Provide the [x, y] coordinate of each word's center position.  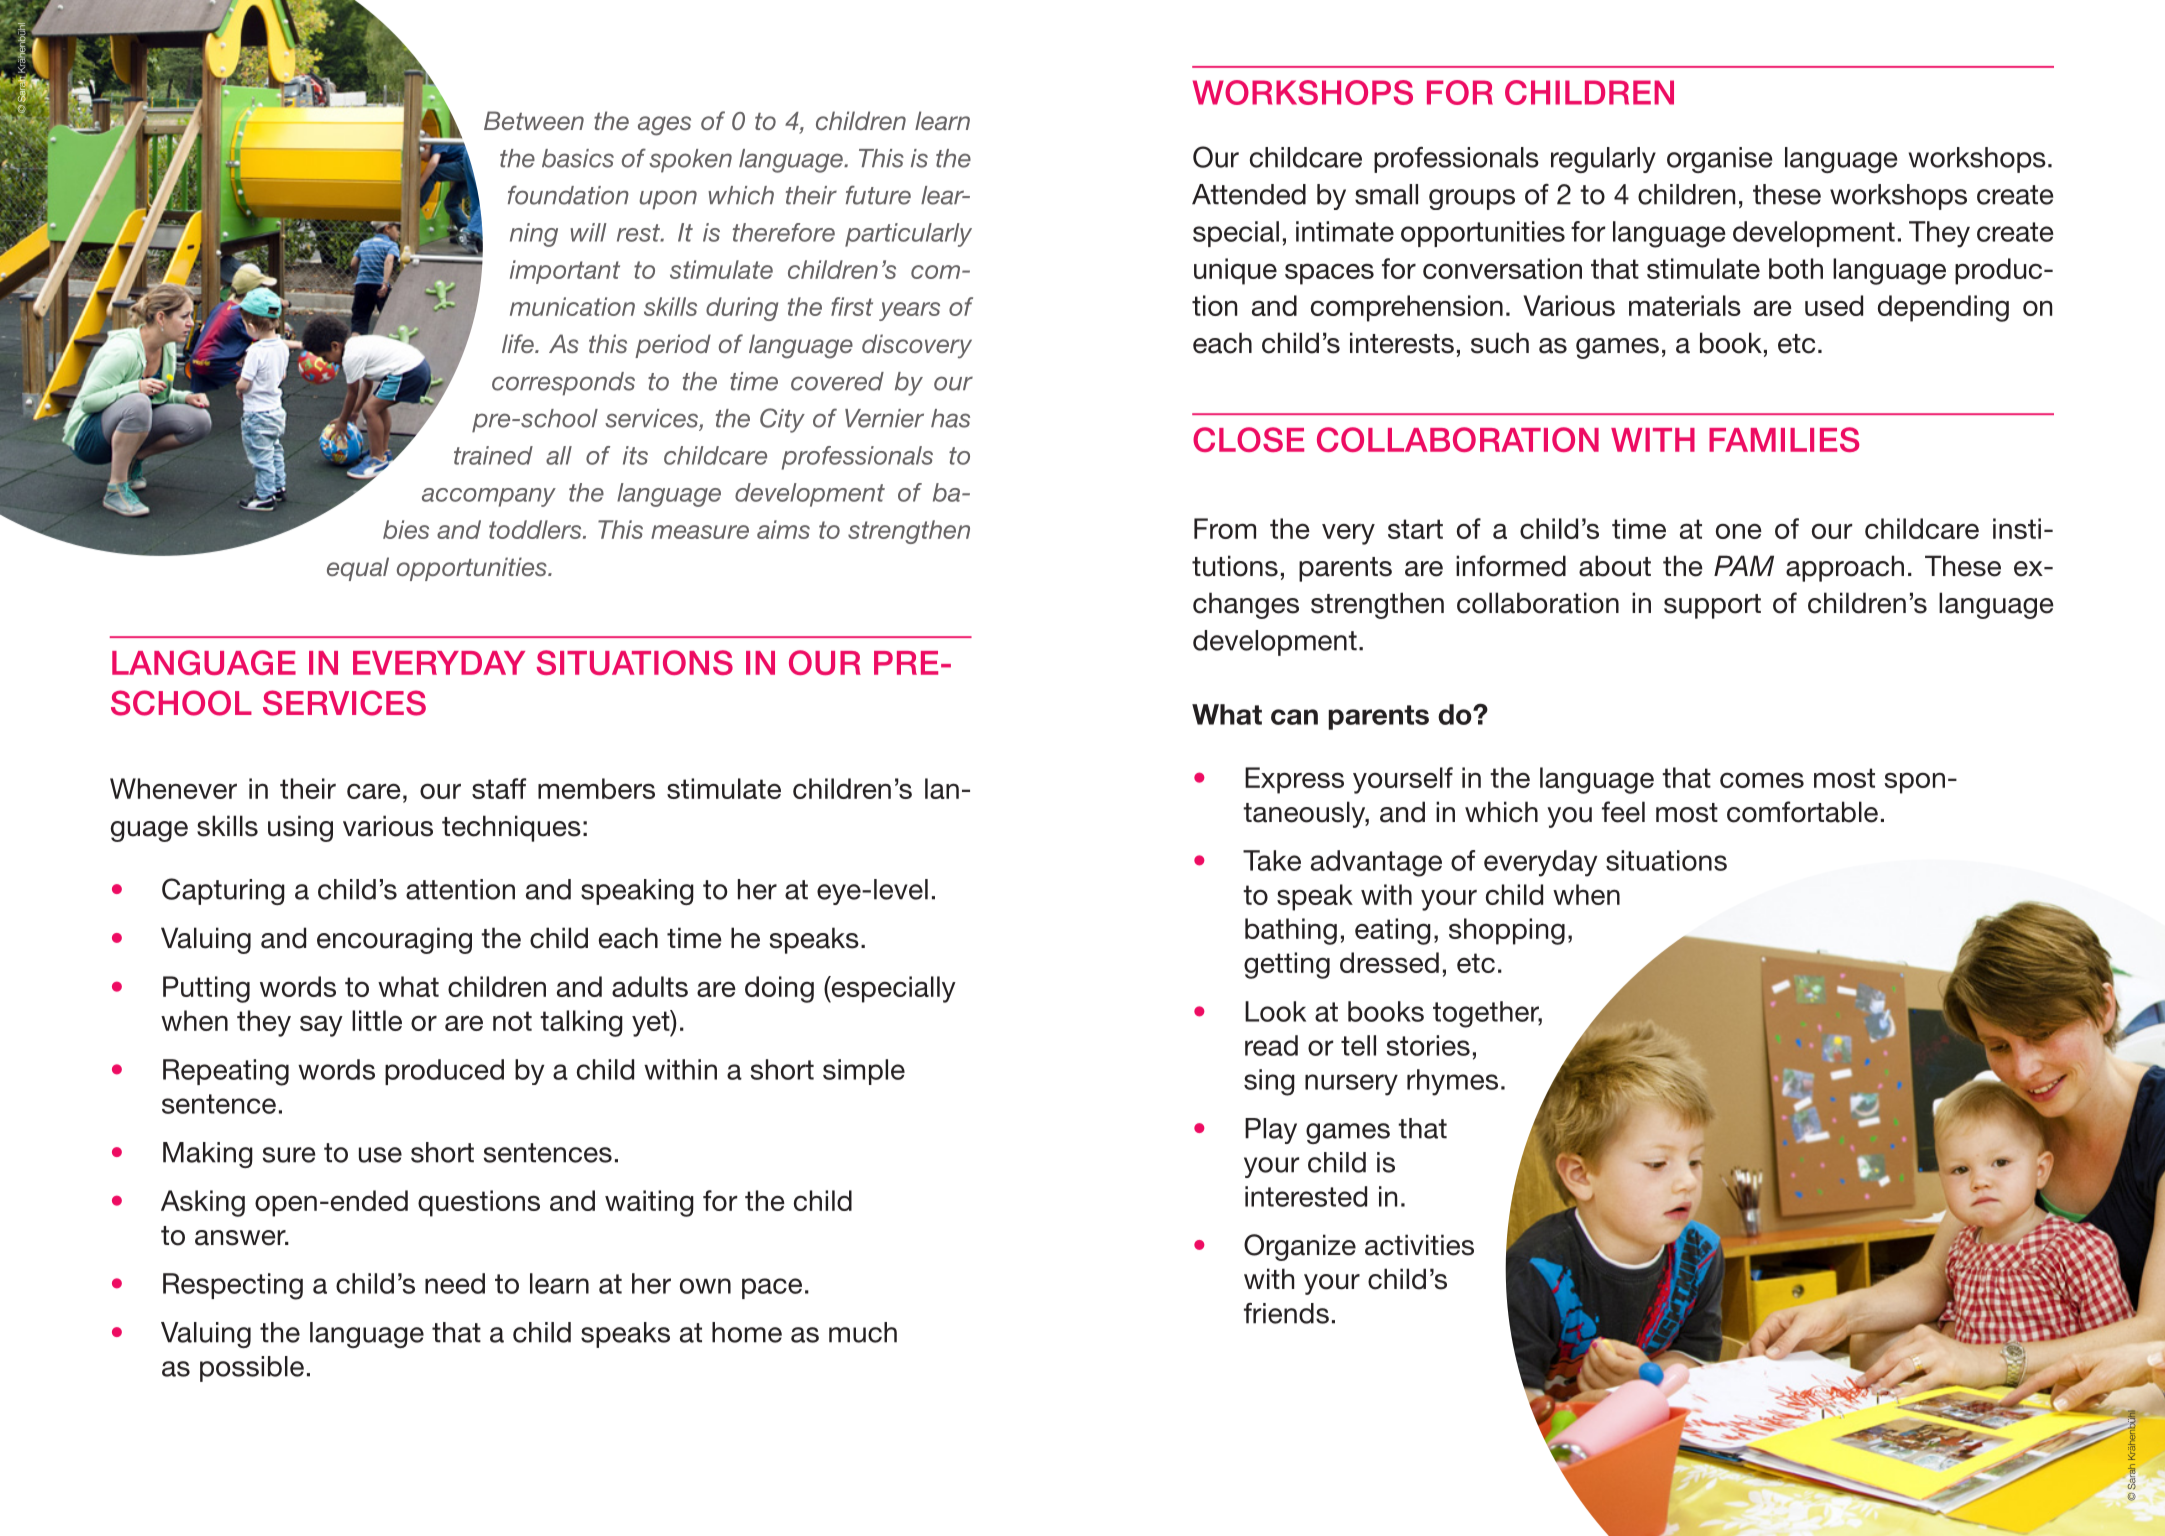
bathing [1291, 931]
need [455, 1283]
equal [358, 569]
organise [1719, 160]
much [863, 1332]
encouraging [394, 940]
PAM [1744, 565]
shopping [1507, 931]
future [878, 195]
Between [534, 120]
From [1225, 528]
